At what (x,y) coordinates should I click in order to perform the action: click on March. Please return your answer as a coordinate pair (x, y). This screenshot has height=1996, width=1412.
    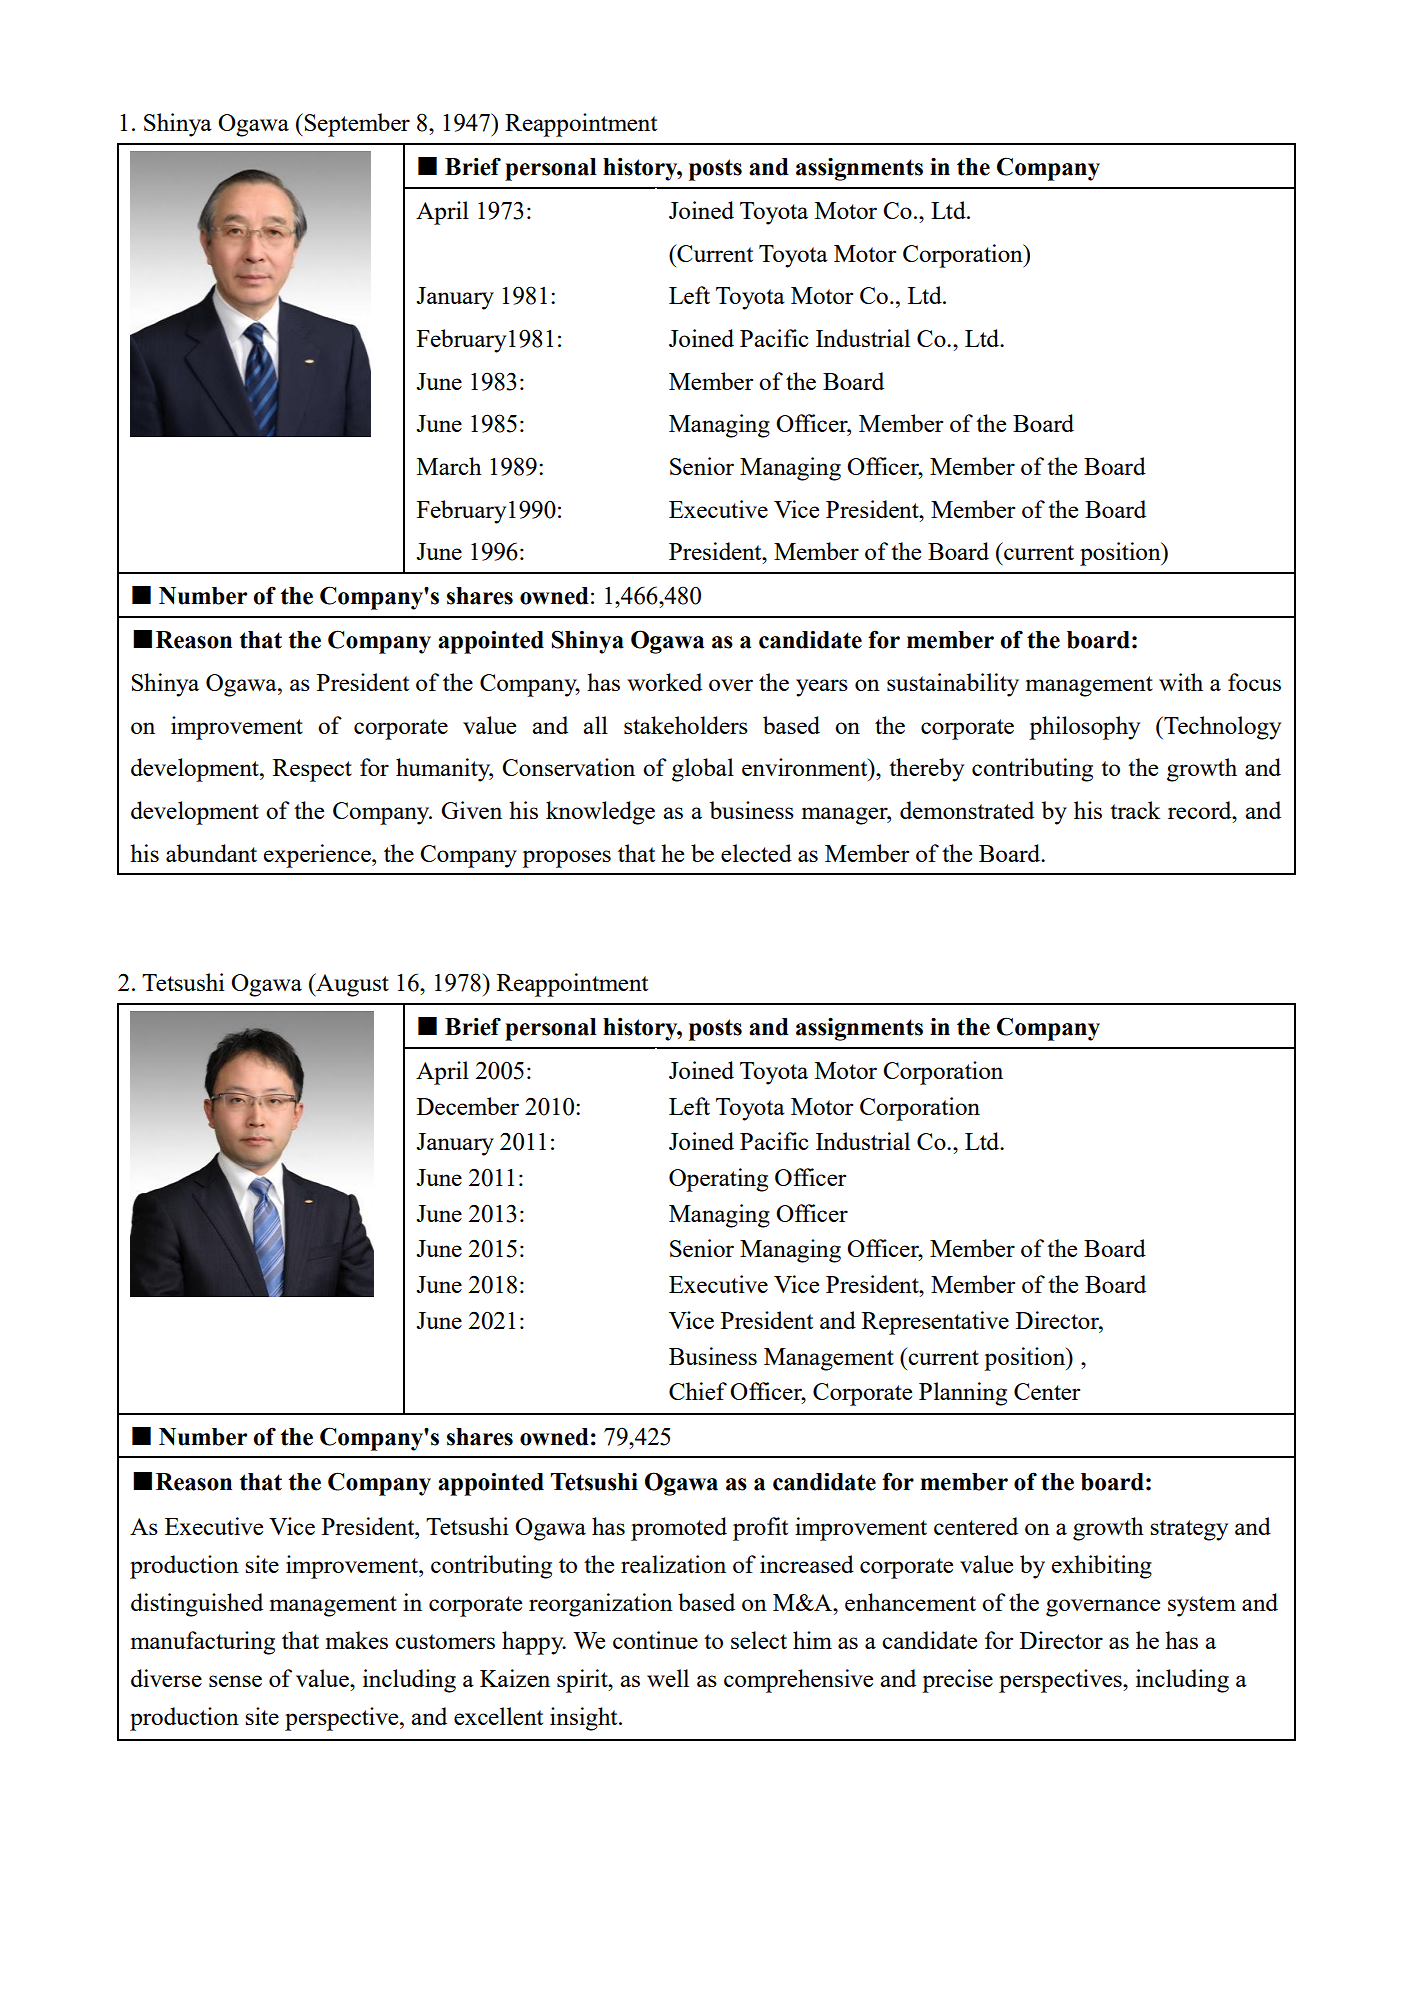
    Looking at the image, I should click on (449, 466).
